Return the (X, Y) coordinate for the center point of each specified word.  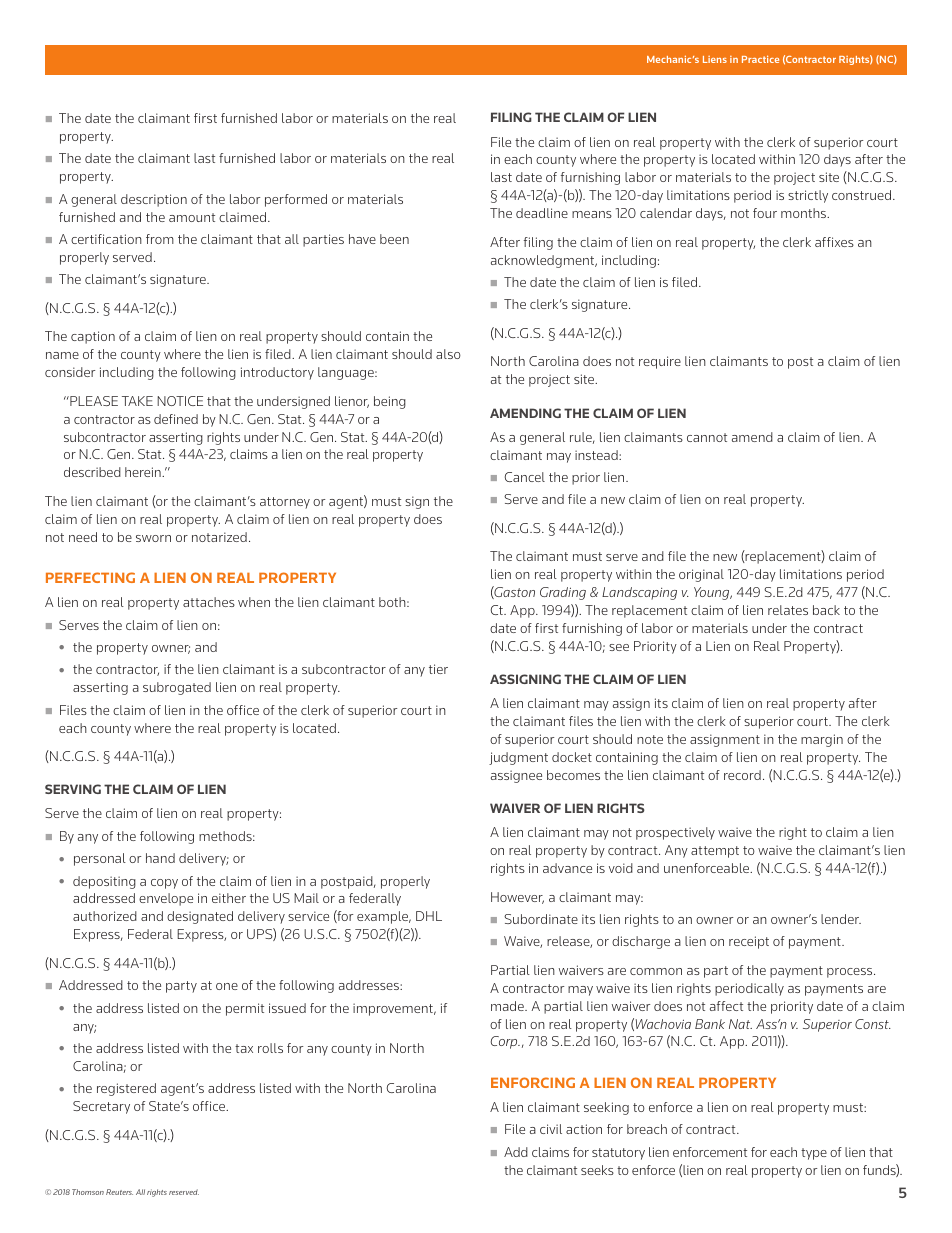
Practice (760, 59)
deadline (542, 213)
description (154, 200)
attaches (209, 602)
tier (438, 669)
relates (788, 610)
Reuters (119, 1192)
